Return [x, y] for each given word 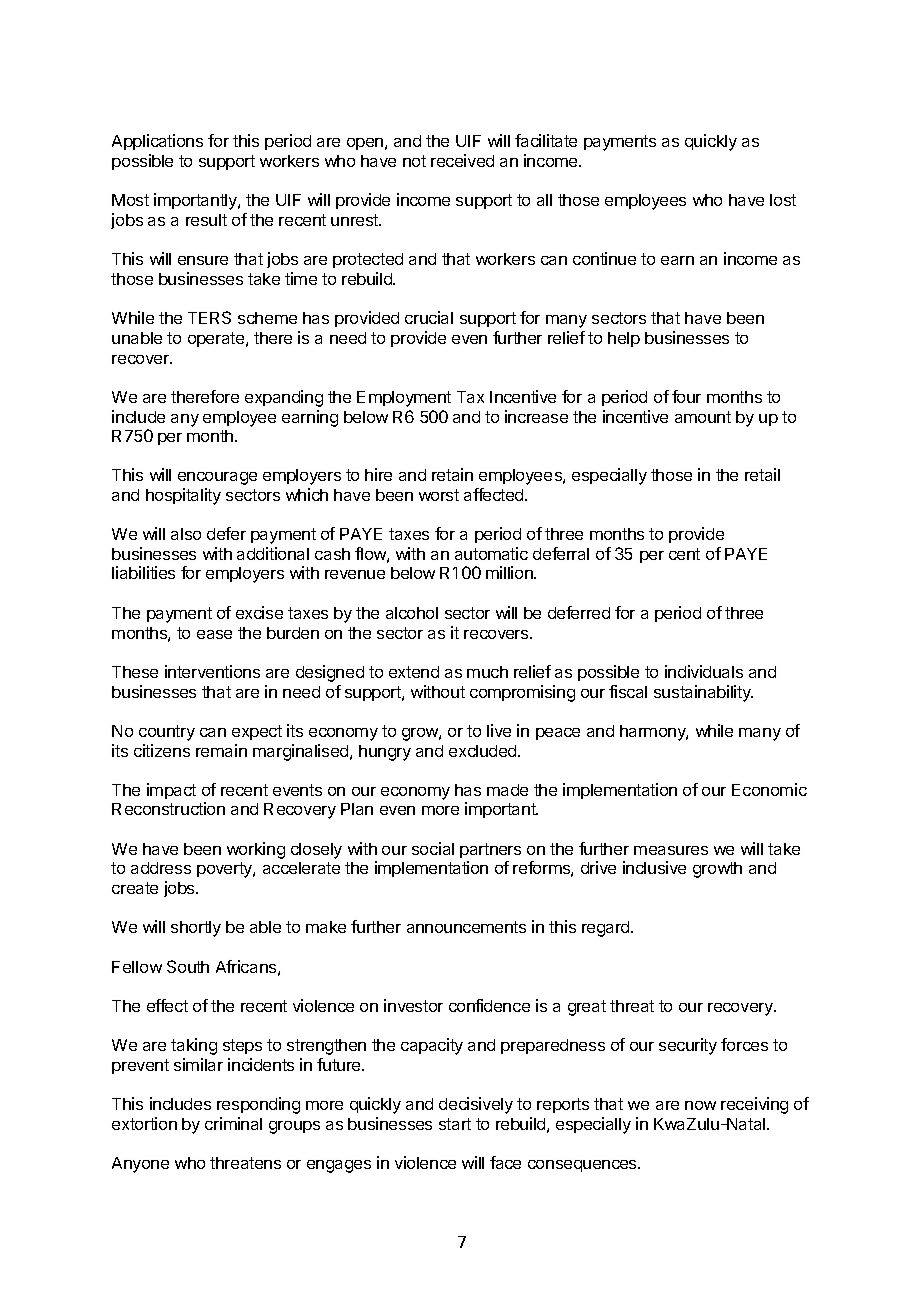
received [462, 160]
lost [783, 200]
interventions [212, 671]
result [206, 220]
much [487, 672]
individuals [704, 671]
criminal [233, 1123]
